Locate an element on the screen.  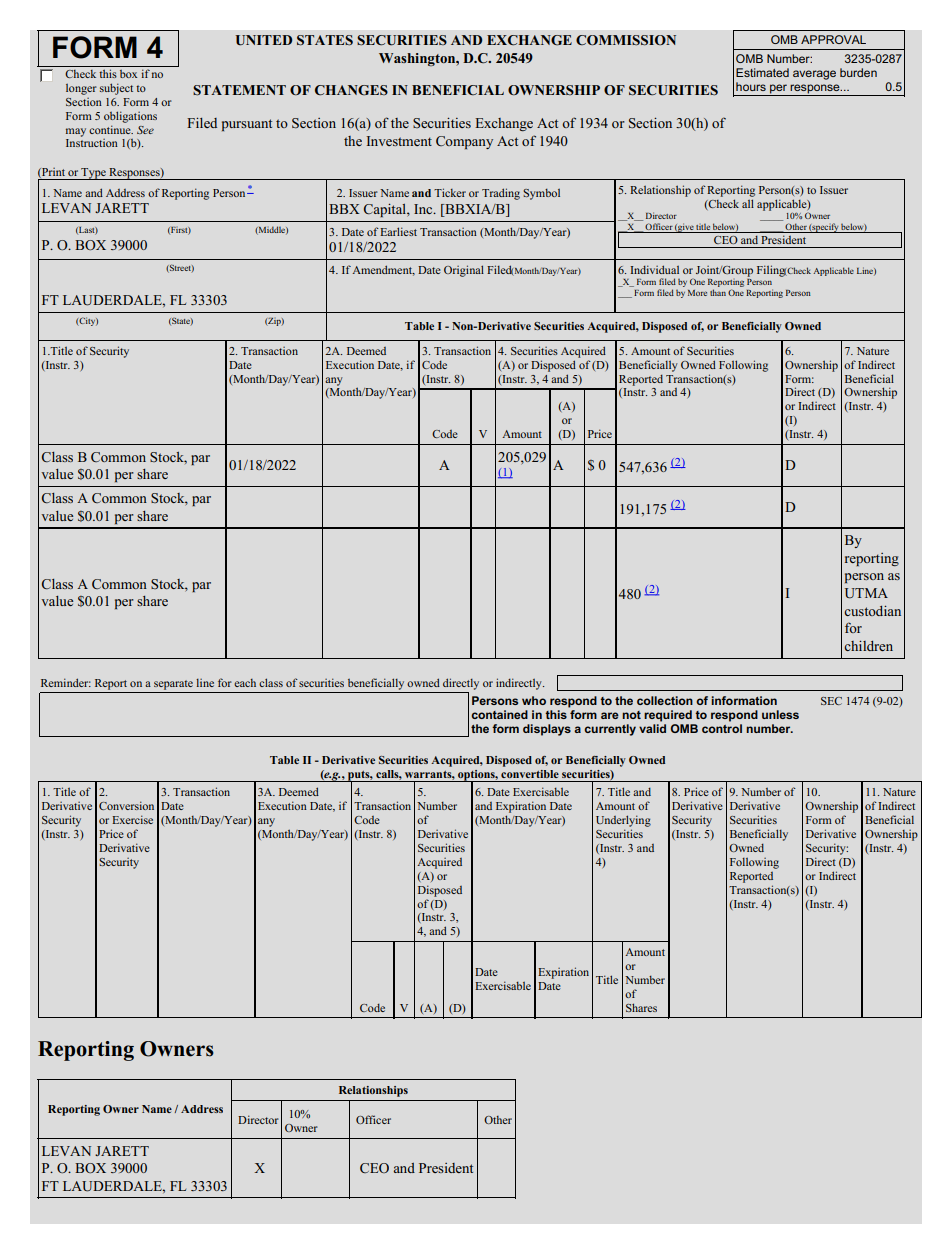
control is located at coordinates (722, 728).
